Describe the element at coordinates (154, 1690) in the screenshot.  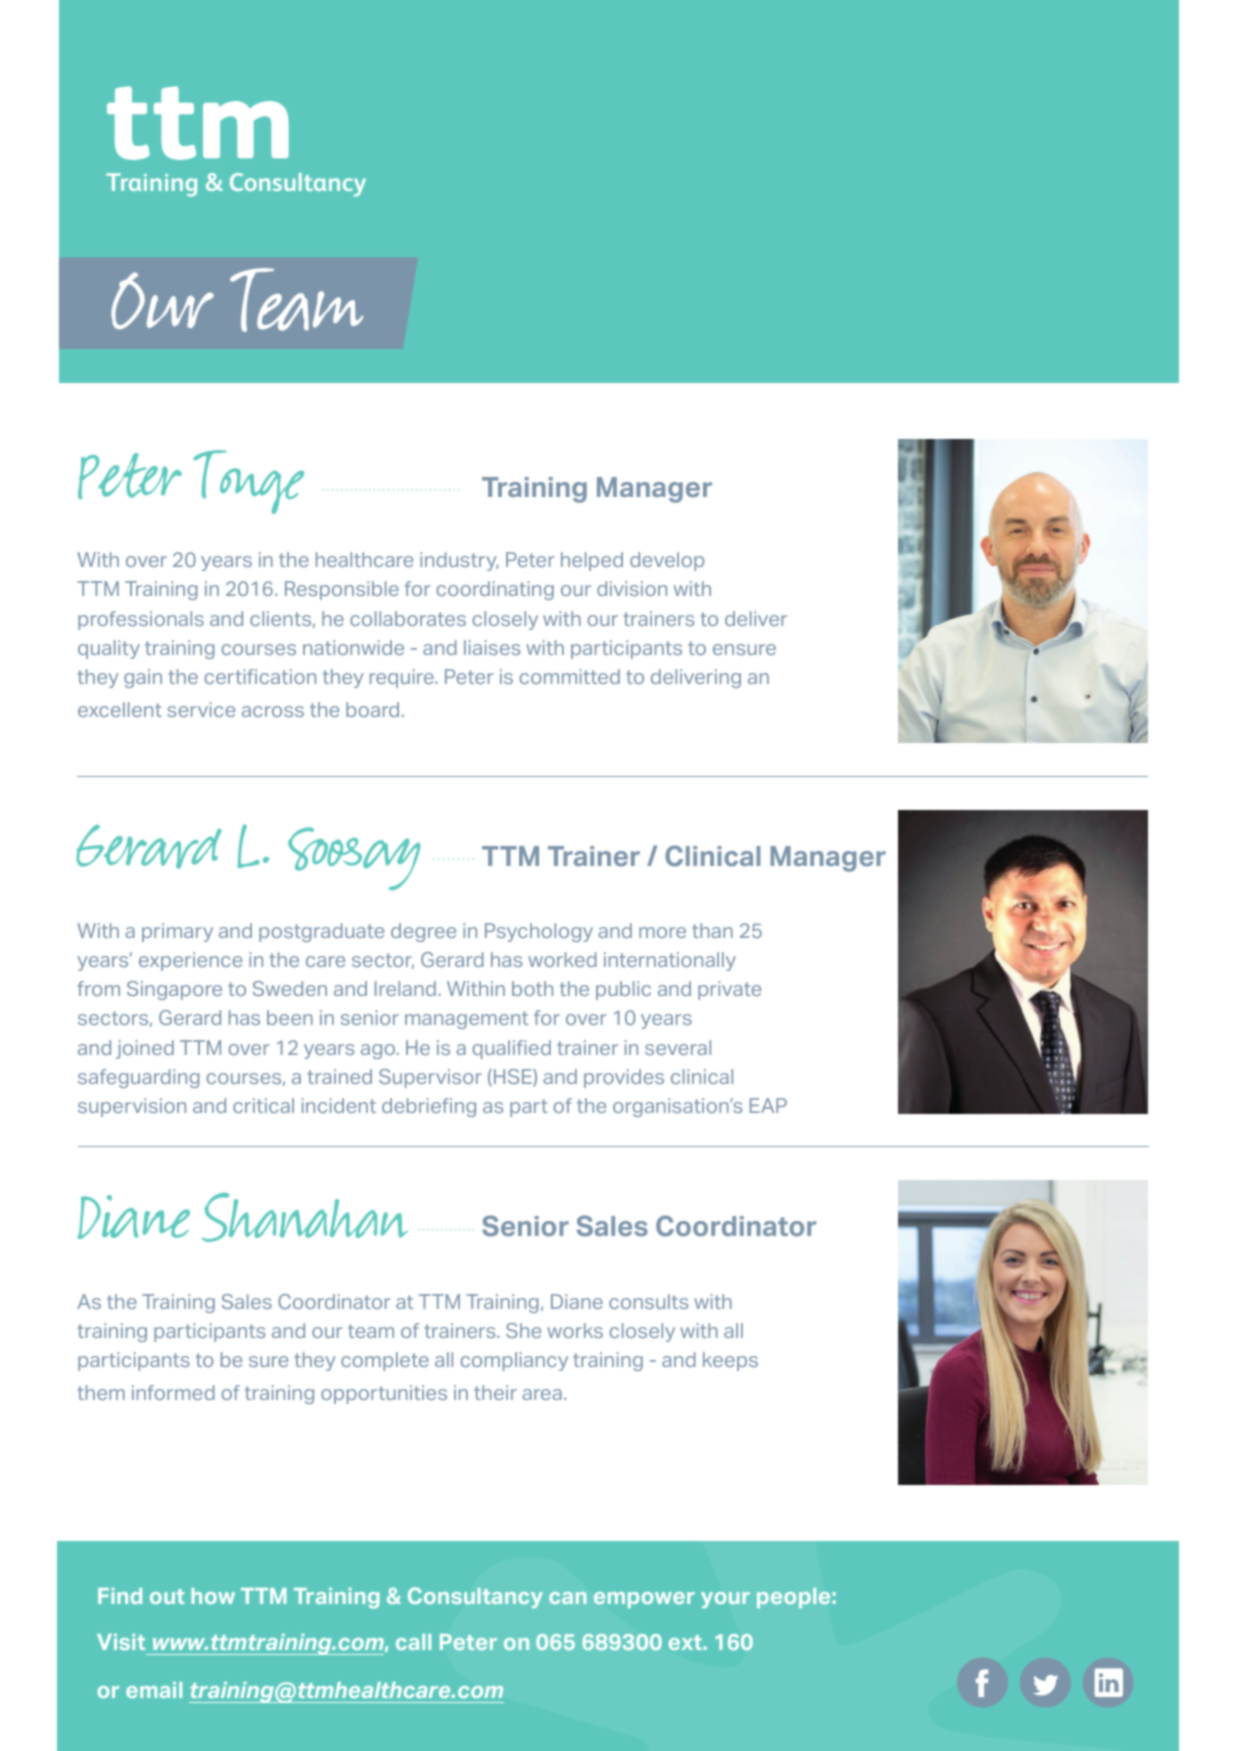
I see `email` at that location.
